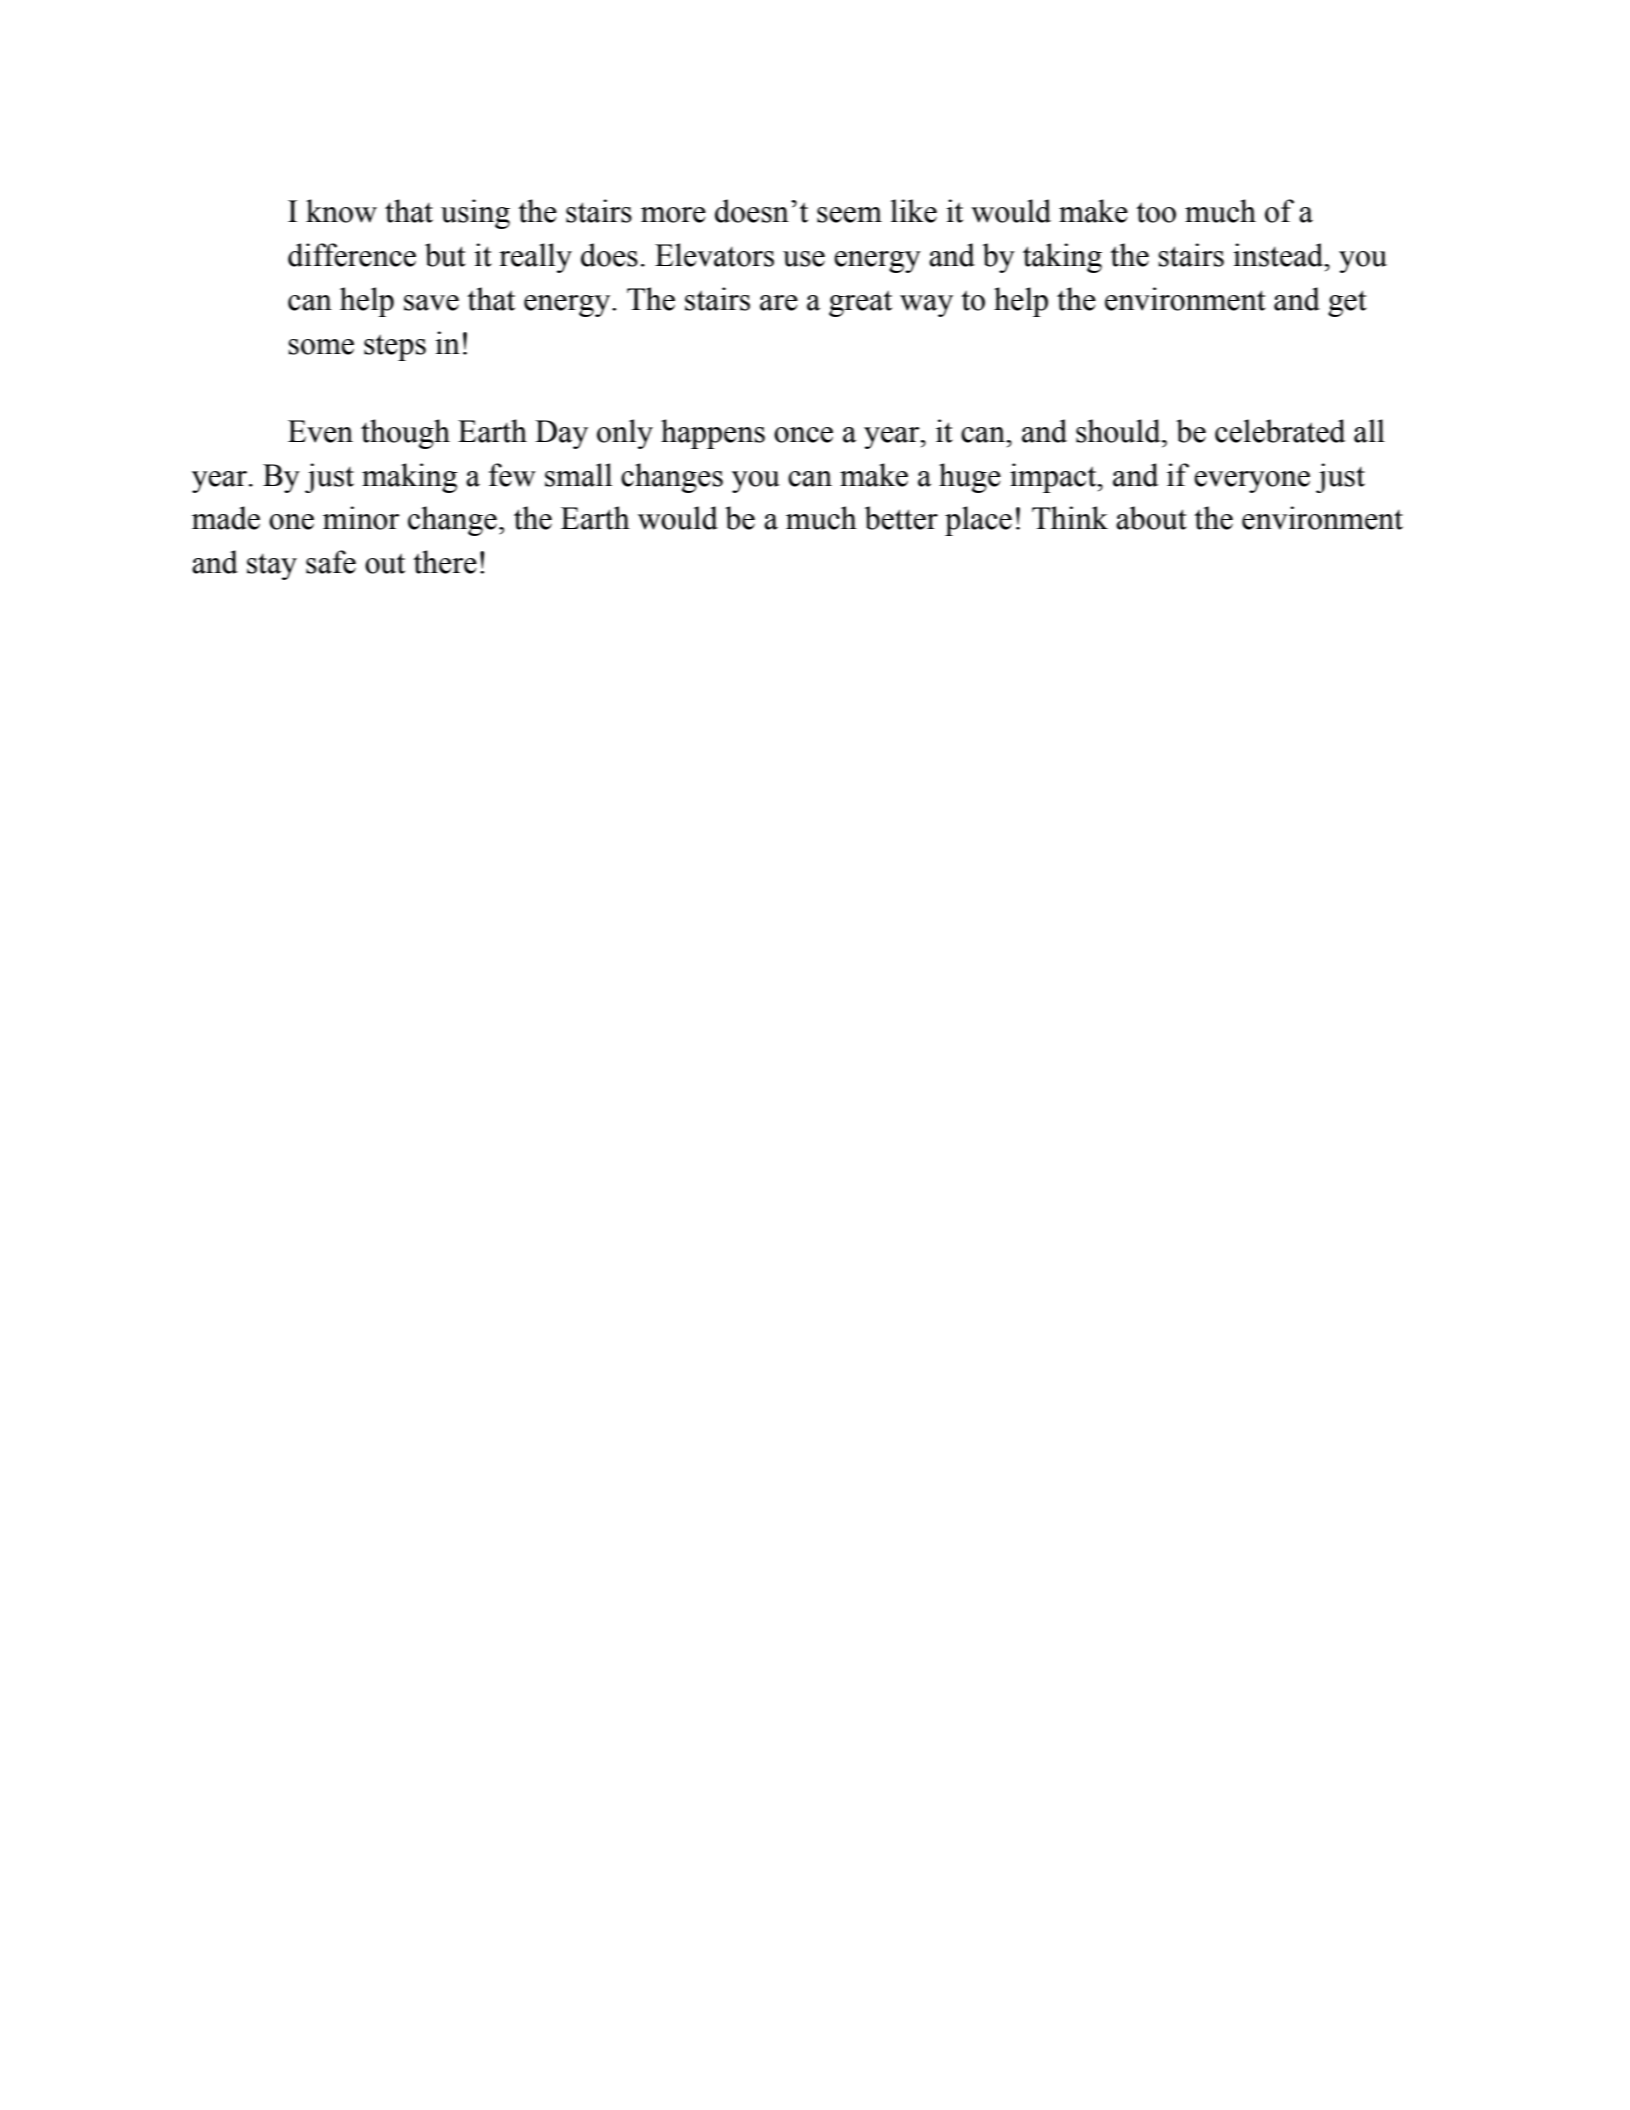  What do you see at coordinates (1252, 482) in the image?
I see `everyone` at bounding box center [1252, 482].
